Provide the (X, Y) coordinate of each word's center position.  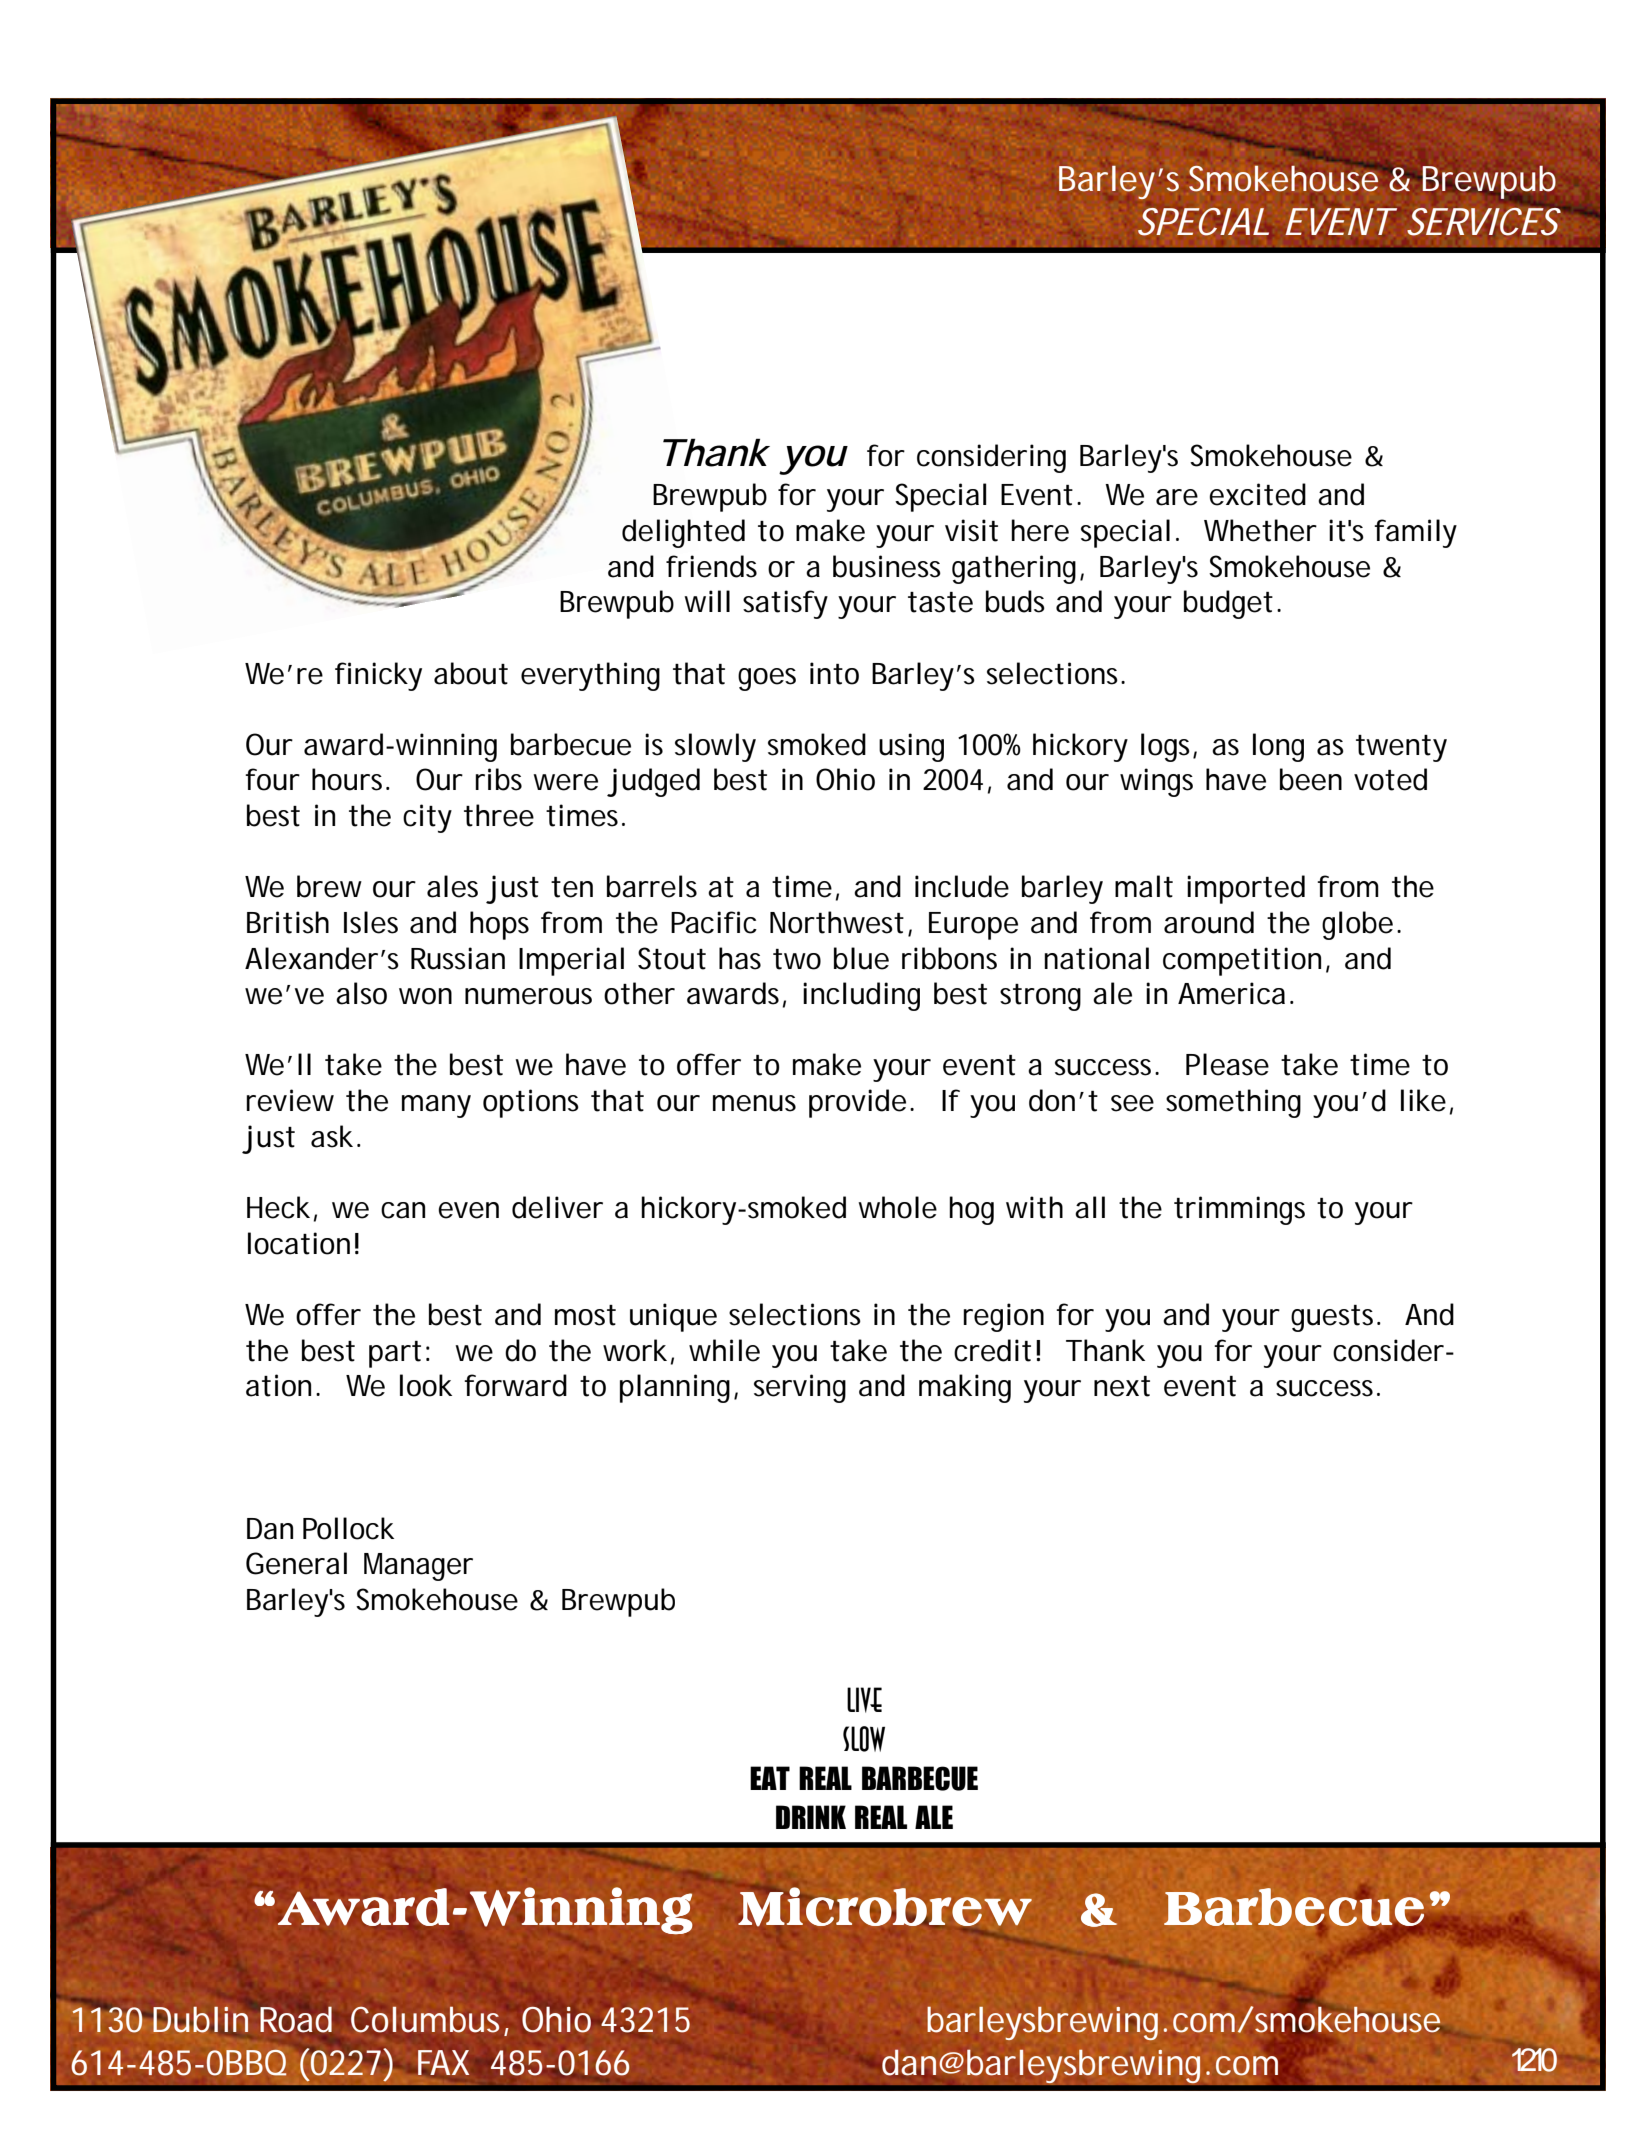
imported (1246, 889)
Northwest (837, 922)
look (426, 1385)
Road (296, 2019)
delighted (683, 533)
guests (1335, 1318)
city (427, 818)
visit (971, 530)
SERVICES (1484, 222)
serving (800, 1388)
